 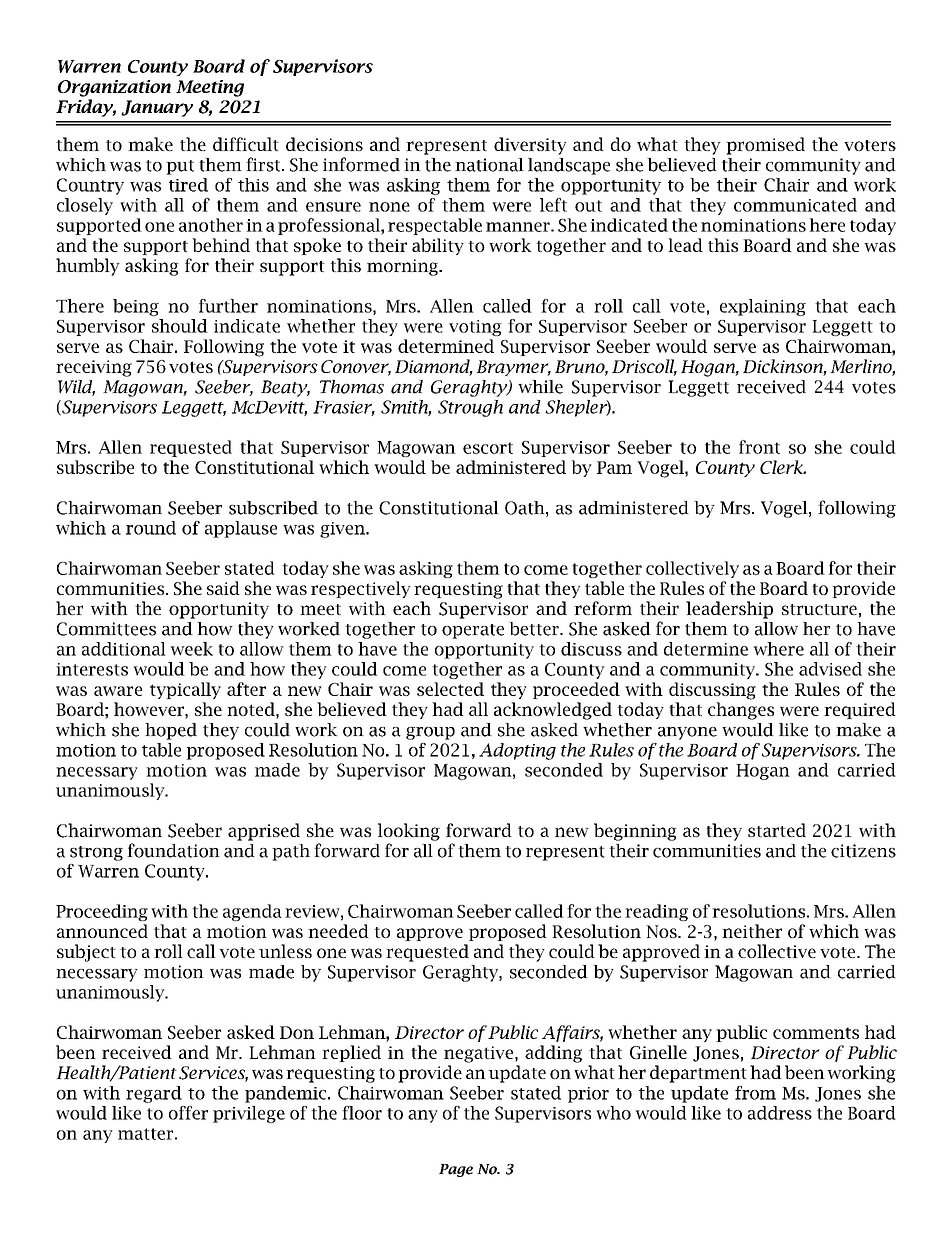 I want to click on started, so click(x=777, y=830).
